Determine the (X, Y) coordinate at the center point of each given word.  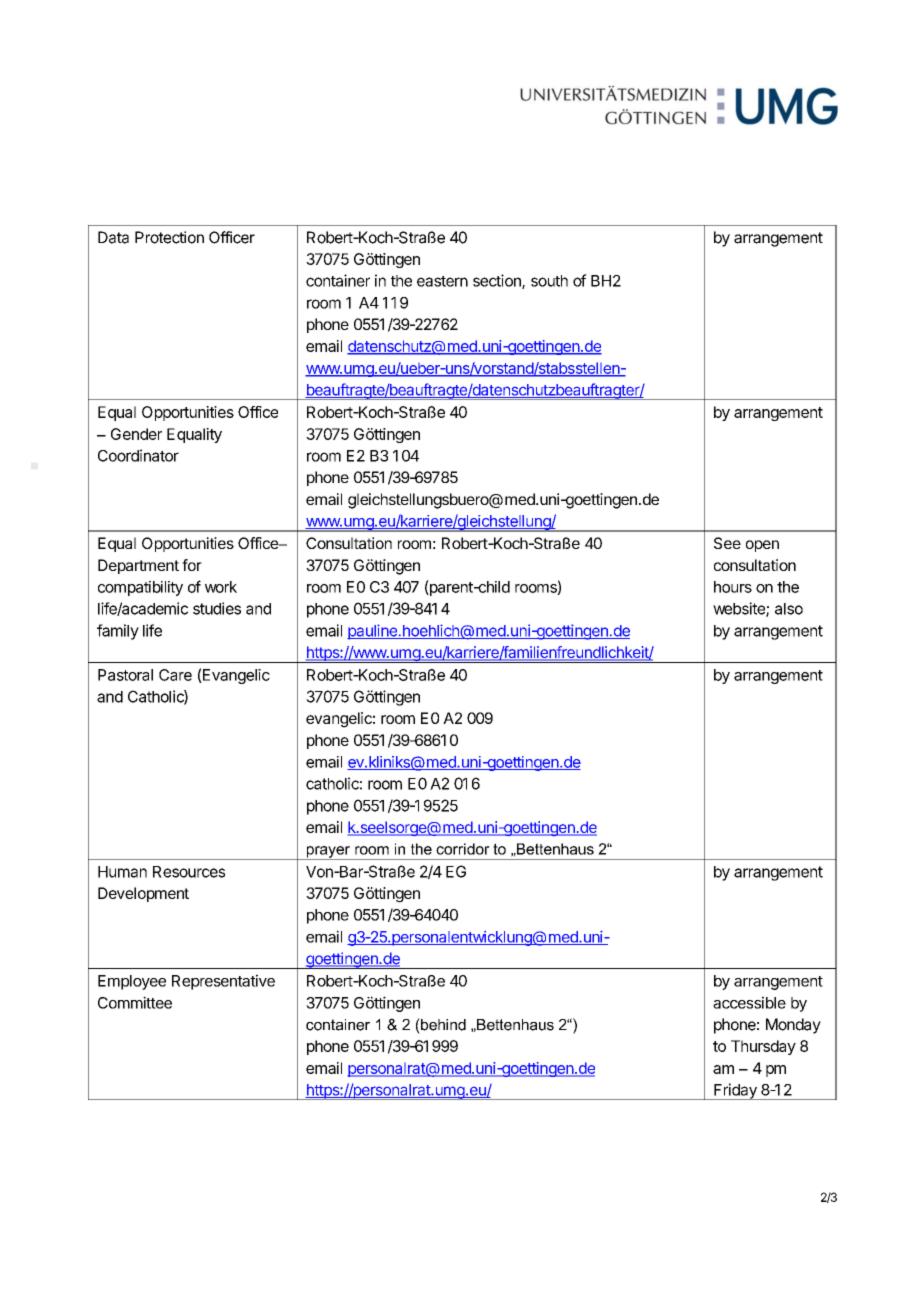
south (549, 281)
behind (442, 1024)
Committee (135, 1002)
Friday (735, 1091)
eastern (442, 281)
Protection (169, 237)
